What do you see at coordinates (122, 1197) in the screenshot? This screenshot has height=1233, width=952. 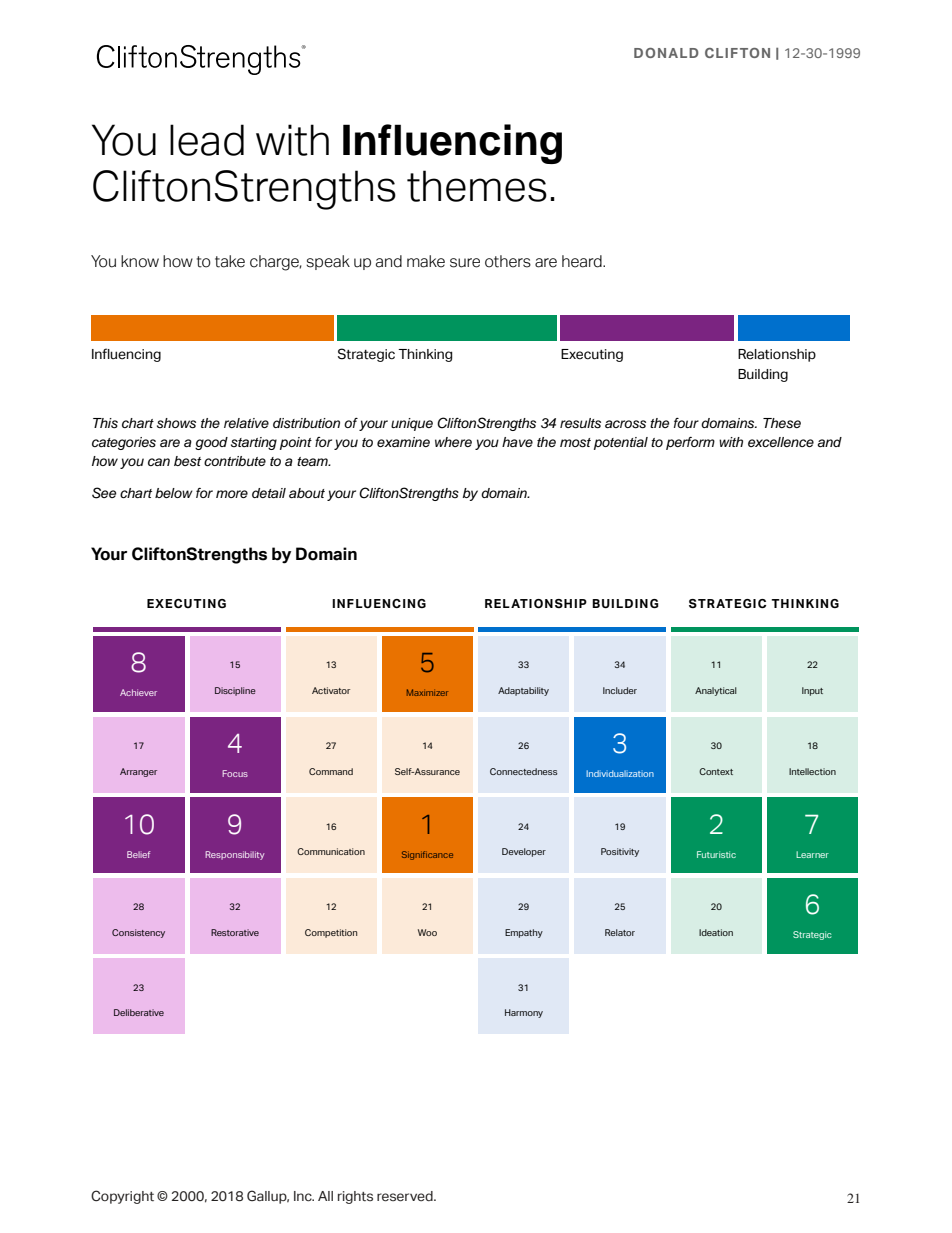 I see `Copyright` at bounding box center [122, 1197].
